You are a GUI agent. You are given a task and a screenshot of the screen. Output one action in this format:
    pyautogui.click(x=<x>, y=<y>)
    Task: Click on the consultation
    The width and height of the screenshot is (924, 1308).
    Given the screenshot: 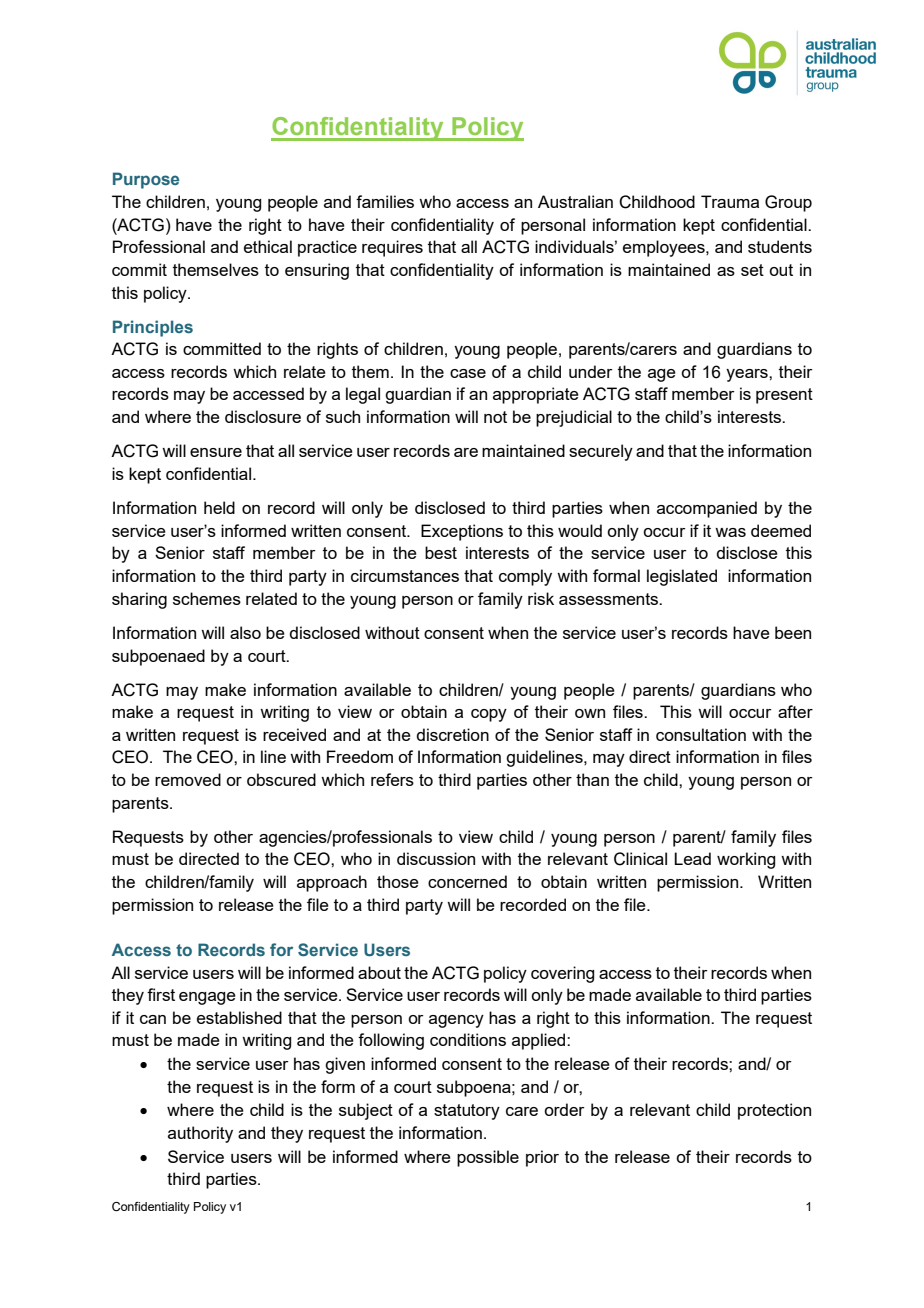 What is the action you would take?
    pyautogui.click(x=701, y=734)
